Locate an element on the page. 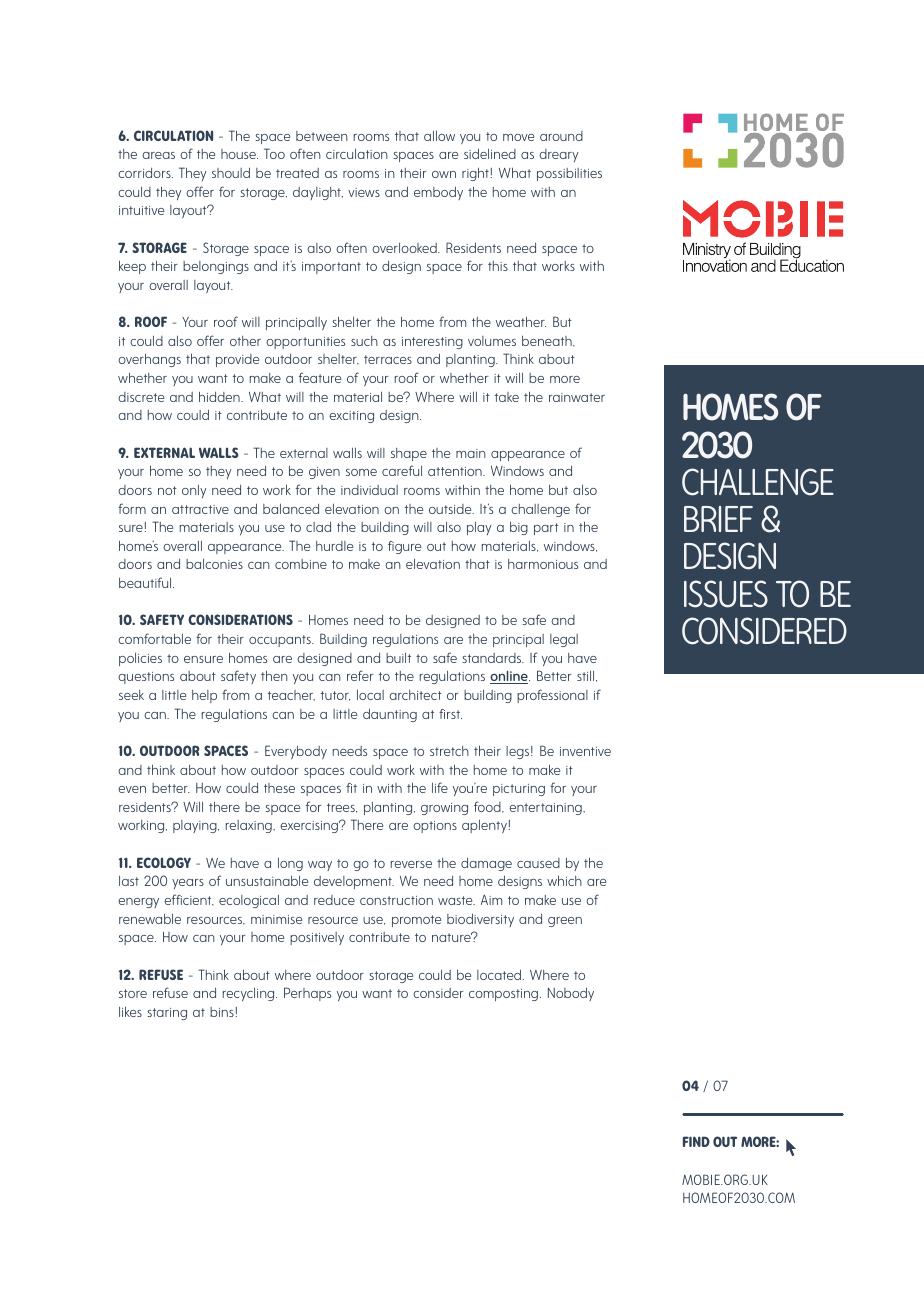 This image has height=1308, width=924. inventive is located at coordinates (585, 751).
